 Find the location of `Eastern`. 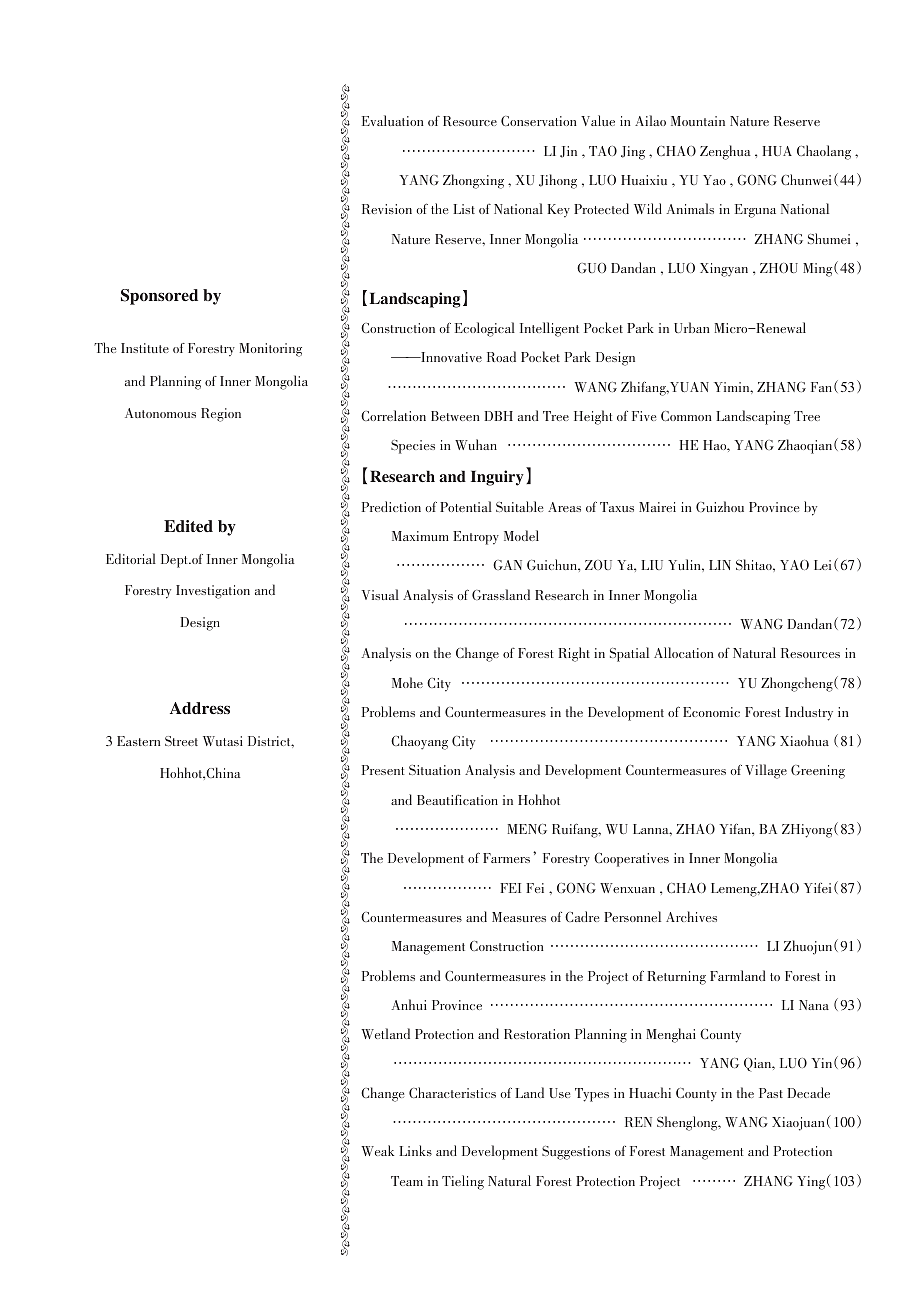

Eastern is located at coordinates (138, 741).
